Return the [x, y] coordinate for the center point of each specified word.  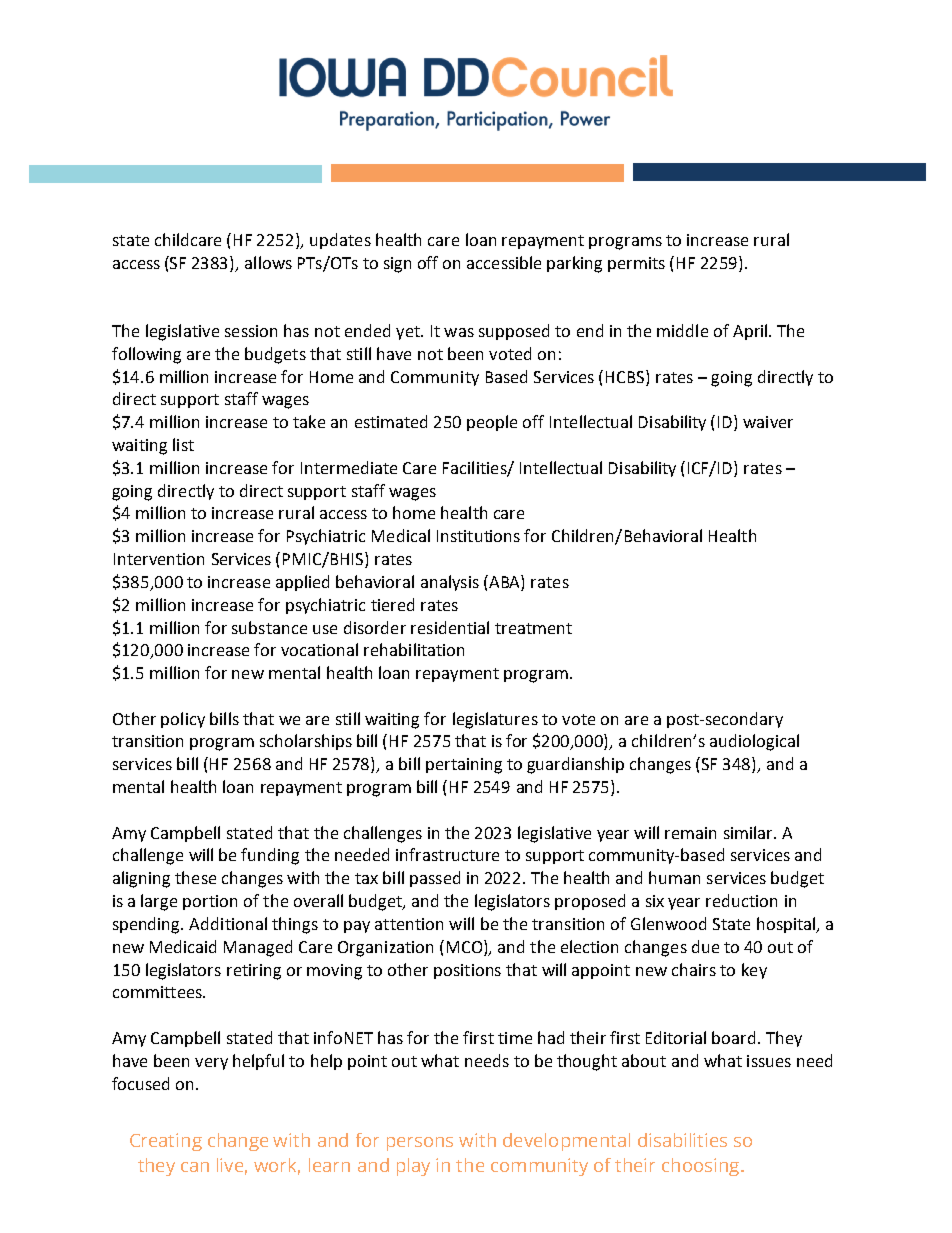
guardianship [575, 765]
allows [268, 262]
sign [397, 265]
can [195, 1167]
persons [420, 1144]
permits [636, 264]
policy [183, 720]
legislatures [495, 720]
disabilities [682, 1140]
